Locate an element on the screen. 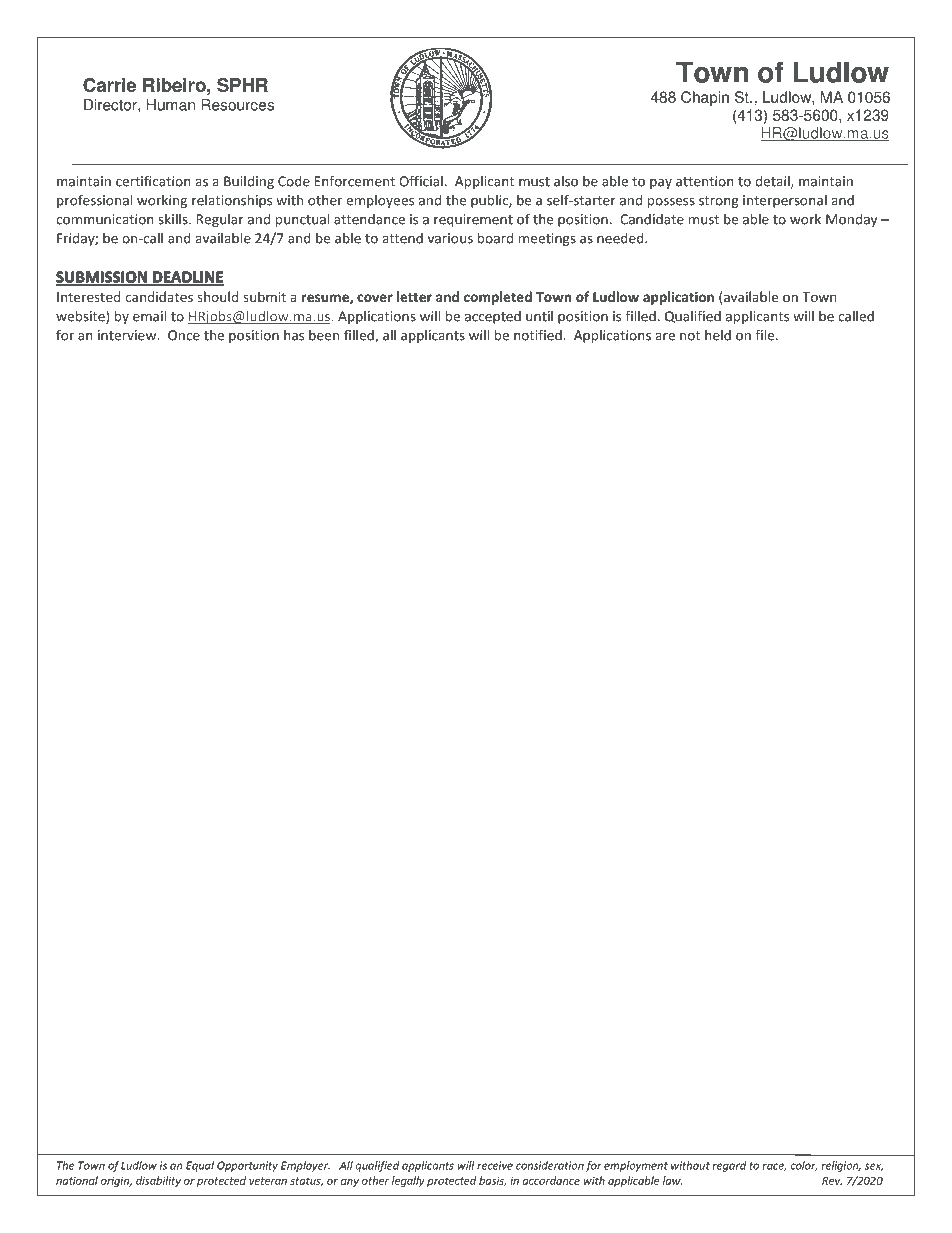  attention is located at coordinates (705, 181).
